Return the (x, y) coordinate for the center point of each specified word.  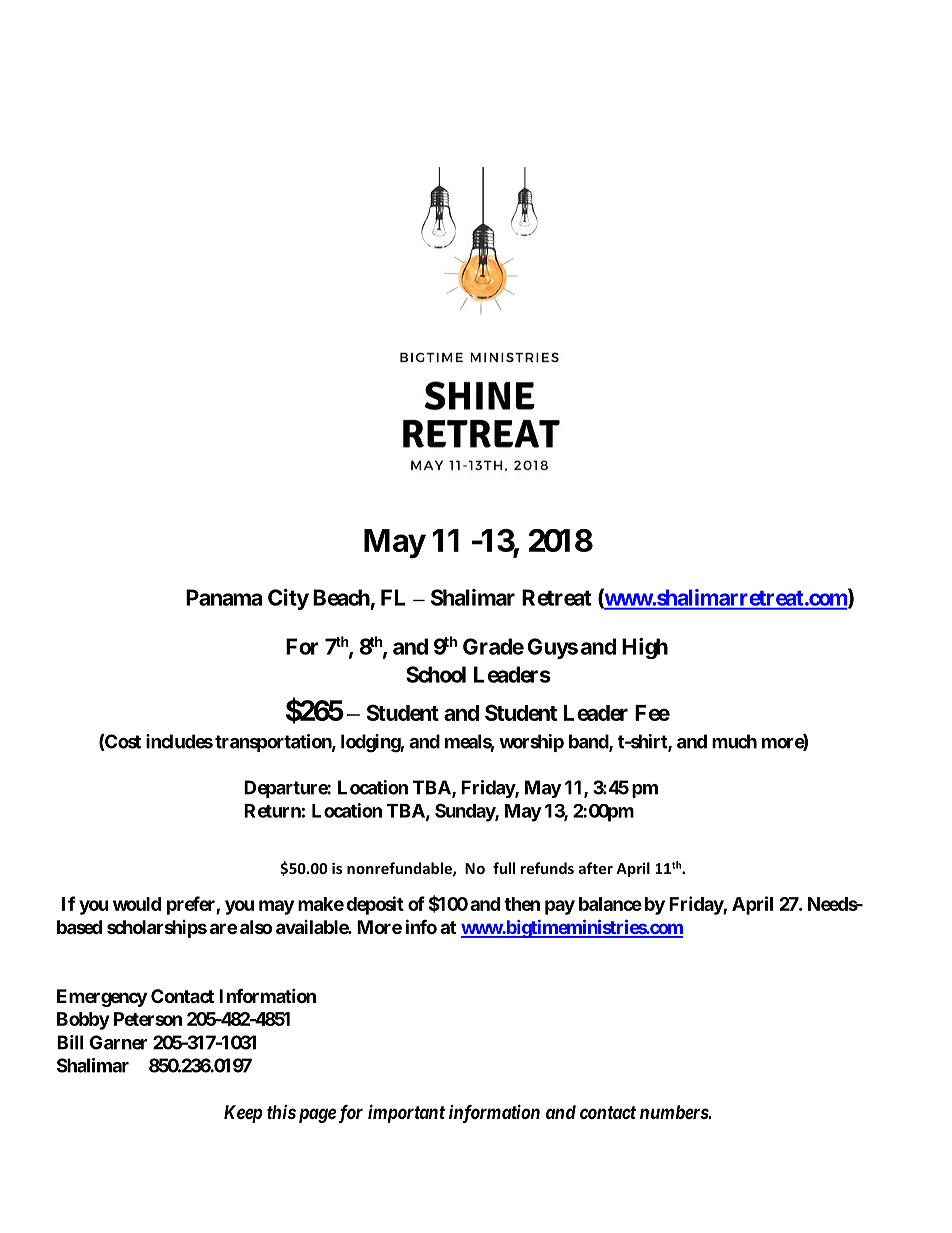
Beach (341, 597)
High (645, 648)
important (406, 1113)
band (589, 742)
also (256, 927)
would (137, 904)
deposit (375, 905)
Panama (224, 597)
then (522, 904)
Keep (243, 1114)
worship (531, 743)
